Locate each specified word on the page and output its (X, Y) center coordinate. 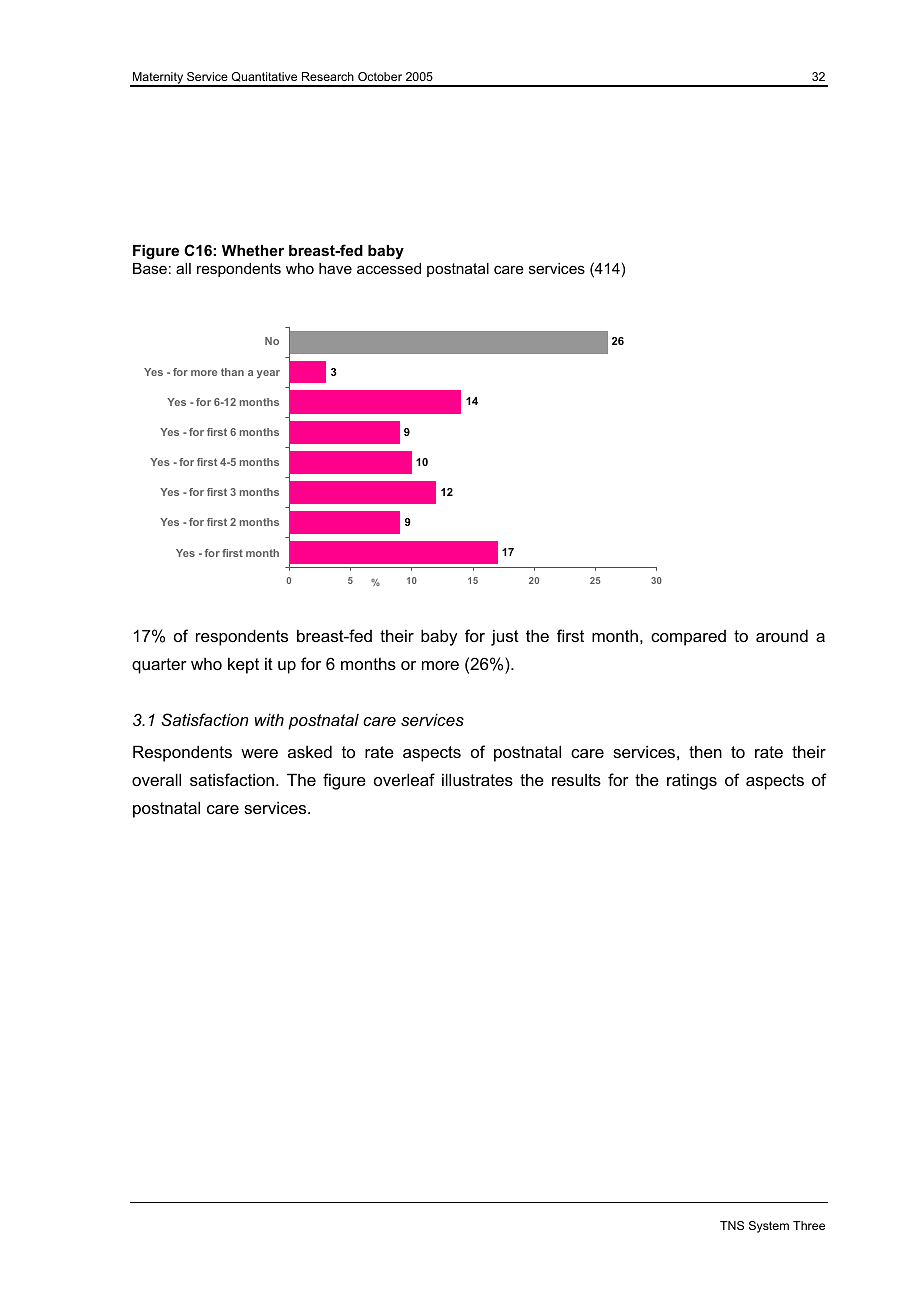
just (505, 637)
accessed (389, 268)
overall (156, 779)
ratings (692, 781)
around (782, 635)
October (380, 76)
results (576, 780)
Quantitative (264, 77)
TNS (732, 1225)
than (232, 372)
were (259, 753)
